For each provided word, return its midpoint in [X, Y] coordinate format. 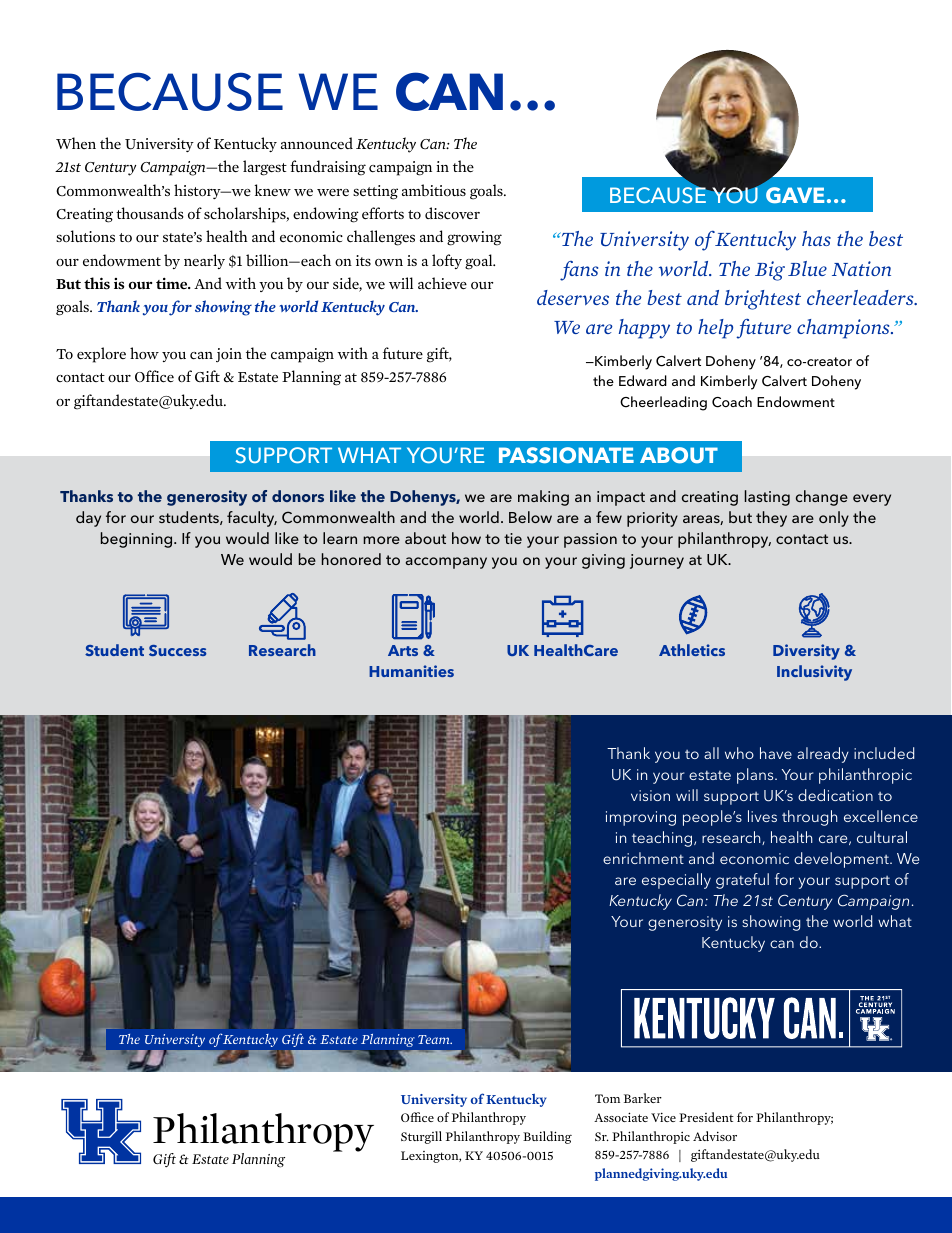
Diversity [806, 652]
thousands [150, 213]
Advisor [715, 1136]
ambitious [434, 190]
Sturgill [421, 1137]
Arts [403, 650]
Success [177, 650]
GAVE [795, 195]
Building [547, 1137]
